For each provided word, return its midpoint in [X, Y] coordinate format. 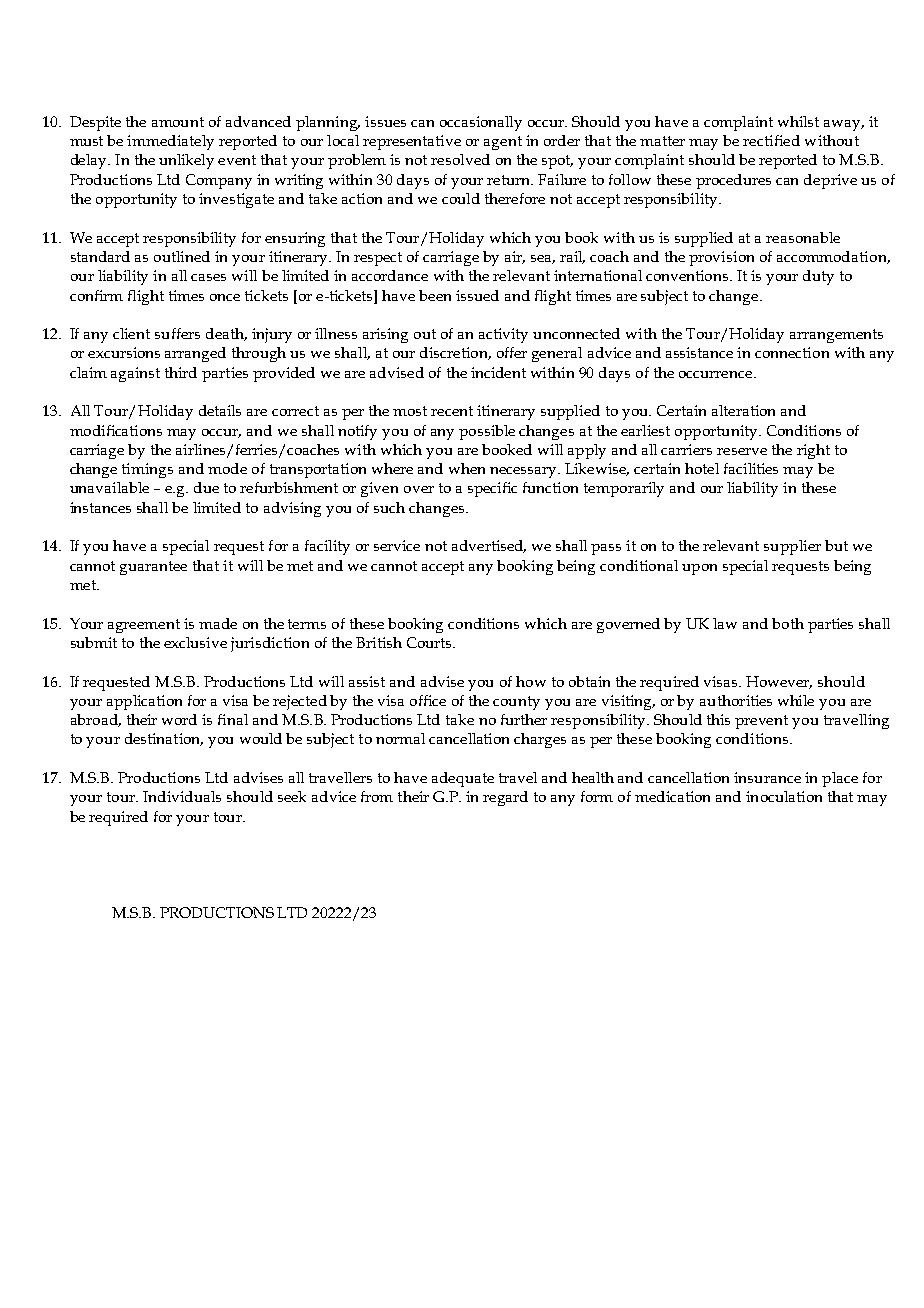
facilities [751, 468]
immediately [170, 142]
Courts [430, 642]
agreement [144, 626]
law [725, 623]
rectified [771, 140]
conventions [688, 275]
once [225, 297]
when [467, 468]
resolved [460, 159]
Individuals [182, 796]
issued [477, 295]
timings [147, 470]
